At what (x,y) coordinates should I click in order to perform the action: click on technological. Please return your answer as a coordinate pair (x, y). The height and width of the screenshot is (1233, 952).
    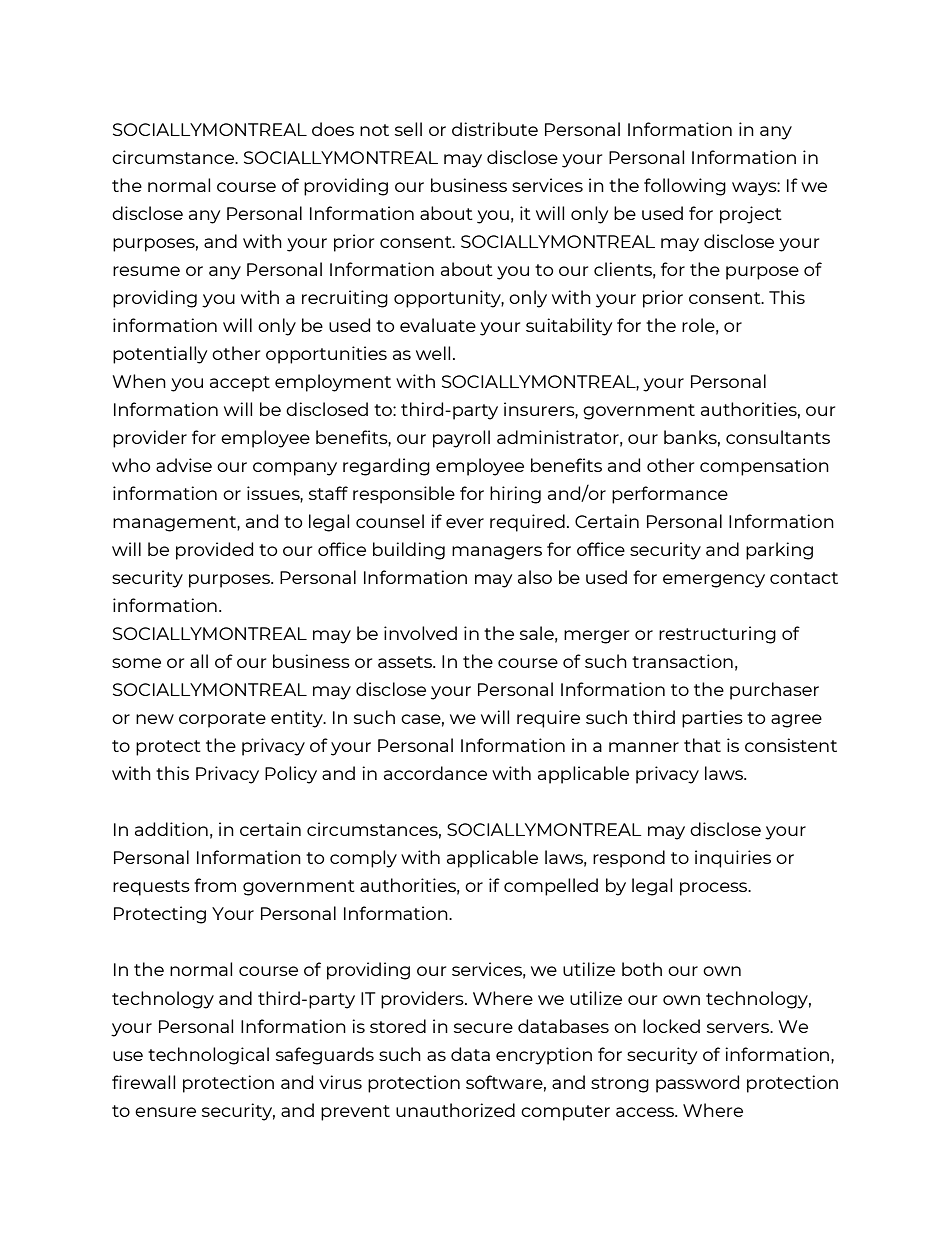
    Looking at the image, I should click on (208, 1056).
